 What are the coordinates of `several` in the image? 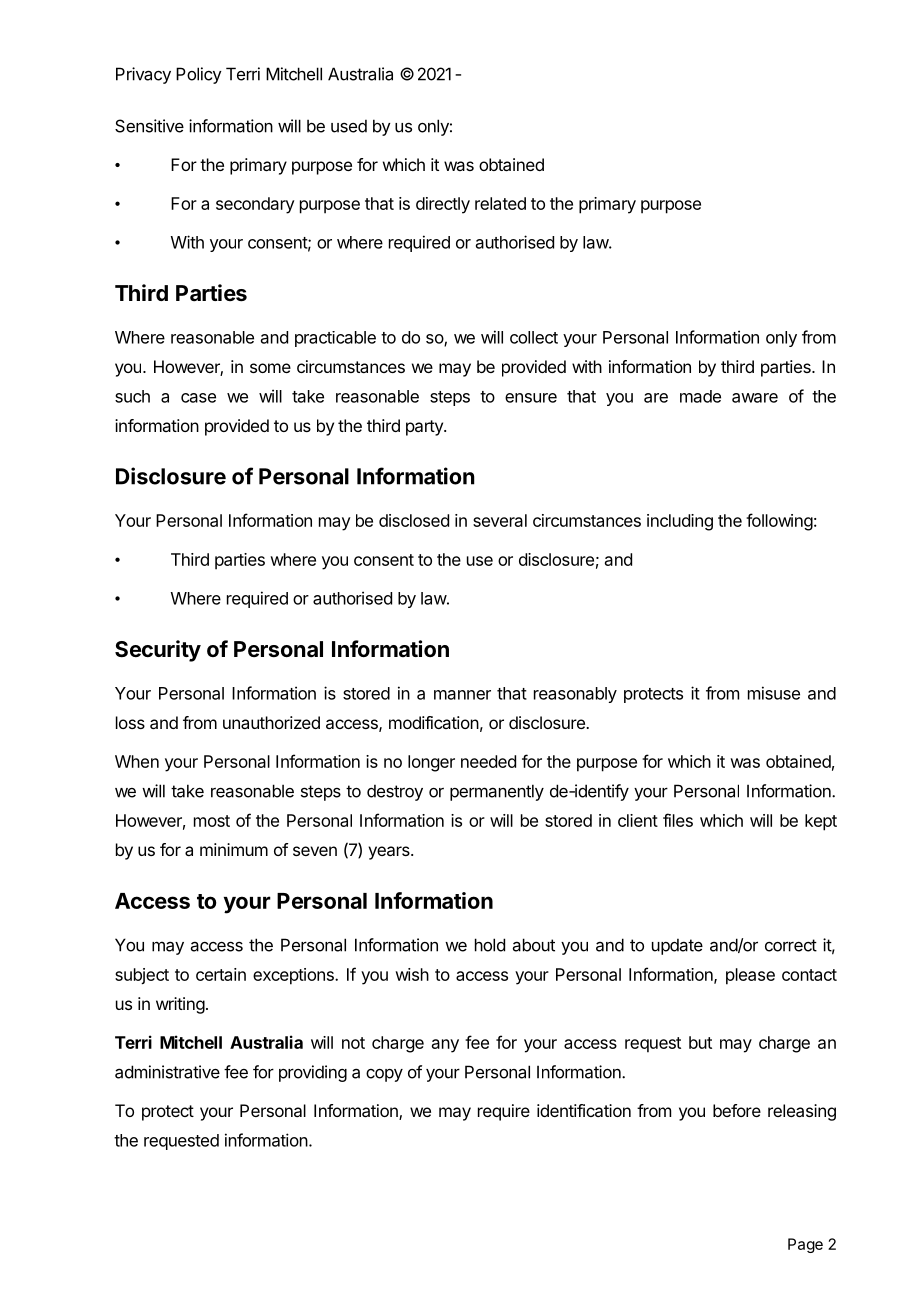 It's located at (500, 520).
